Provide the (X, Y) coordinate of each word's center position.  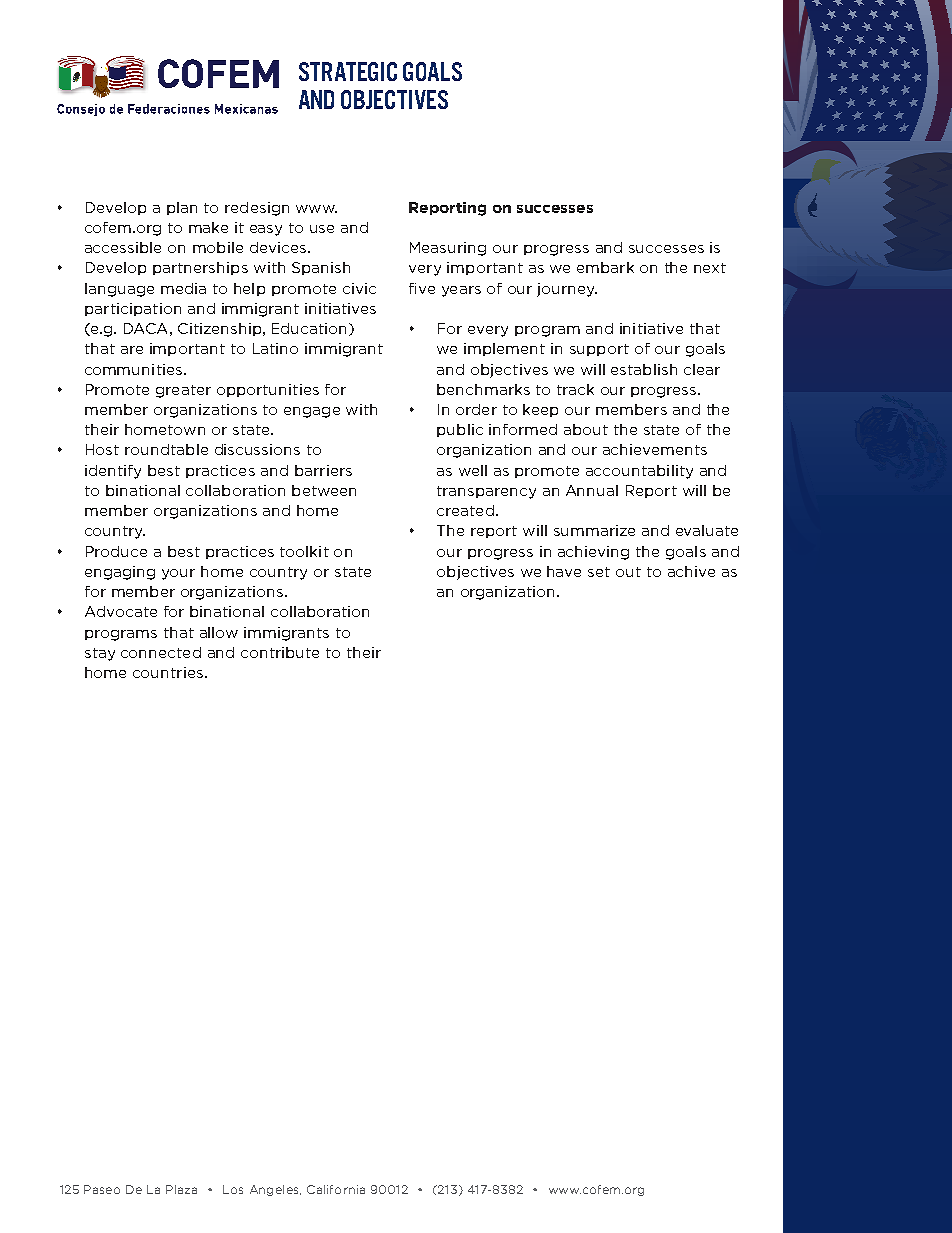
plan (182, 208)
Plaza (181, 1189)
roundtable (166, 449)
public (460, 430)
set (599, 572)
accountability (639, 472)
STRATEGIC (348, 71)
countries (168, 672)
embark (605, 267)
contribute (280, 652)
